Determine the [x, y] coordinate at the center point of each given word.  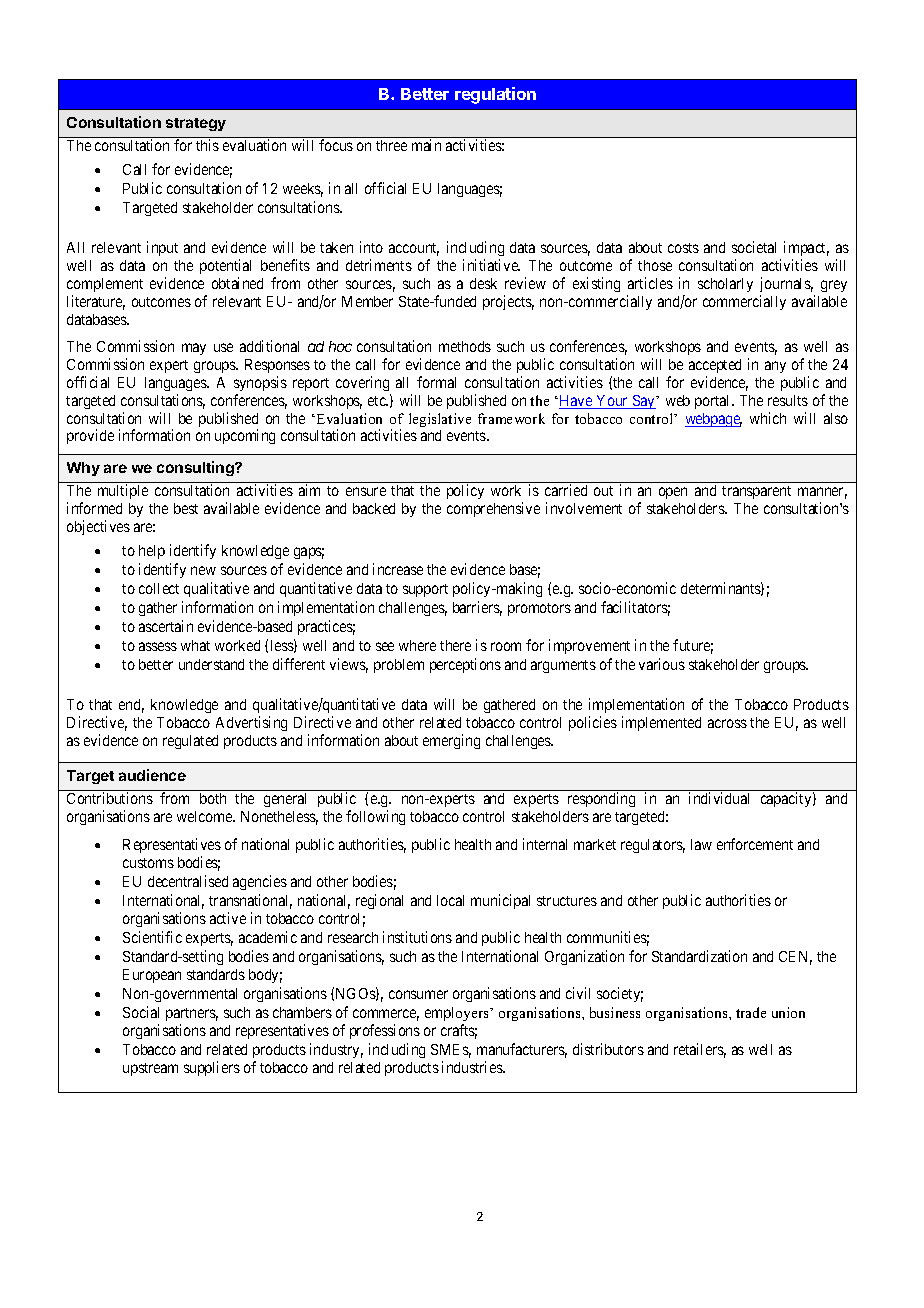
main [426, 145]
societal [754, 247]
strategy [196, 124]
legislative [440, 420]
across [727, 723]
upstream [150, 1069]
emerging [451, 741]
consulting [196, 468]
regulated [190, 742]
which [768, 418]
